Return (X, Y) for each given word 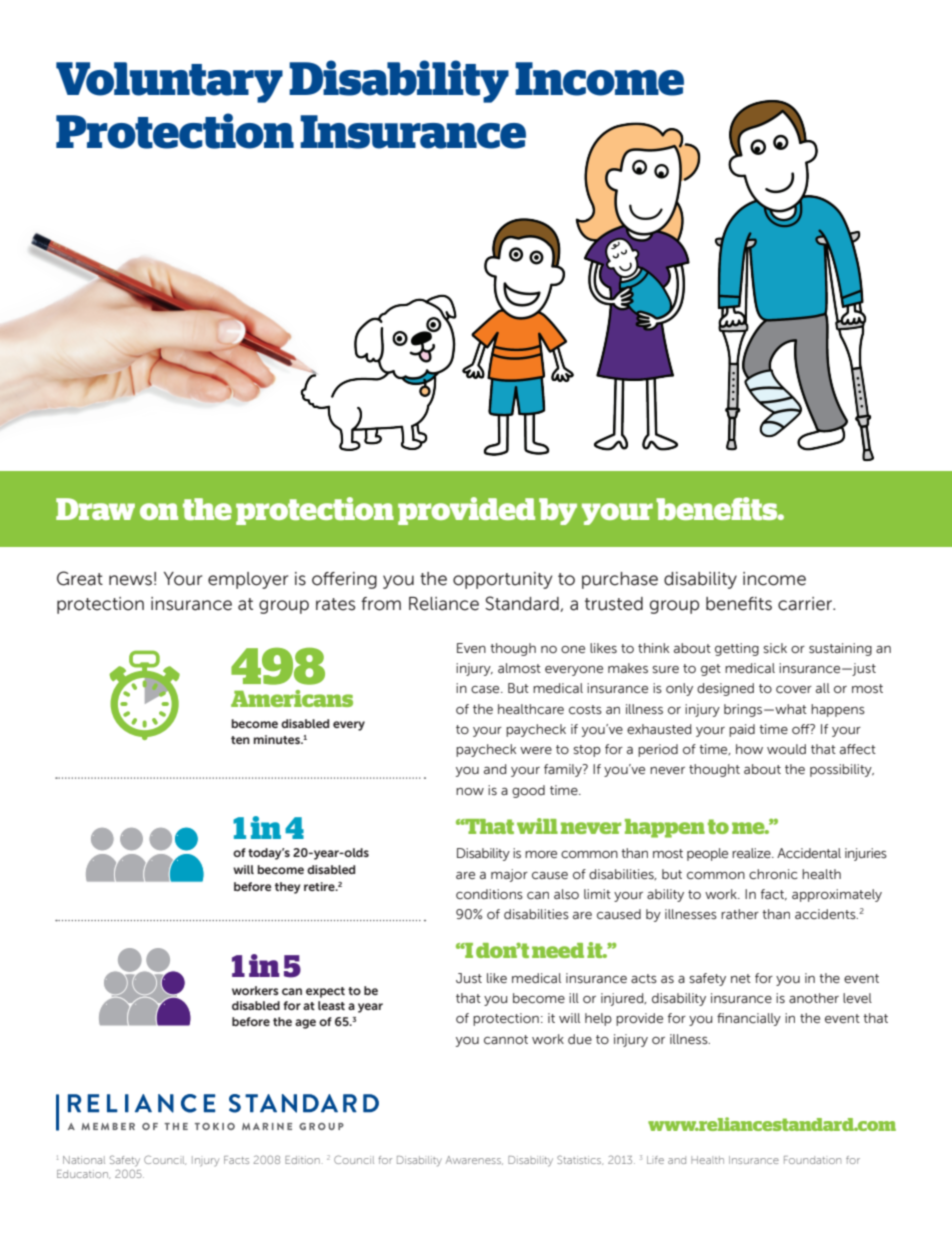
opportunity (503, 580)
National (84, 1160)
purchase (620, 580)
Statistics (580, 1160)
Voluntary (169, 82)
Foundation (812, 1160)
